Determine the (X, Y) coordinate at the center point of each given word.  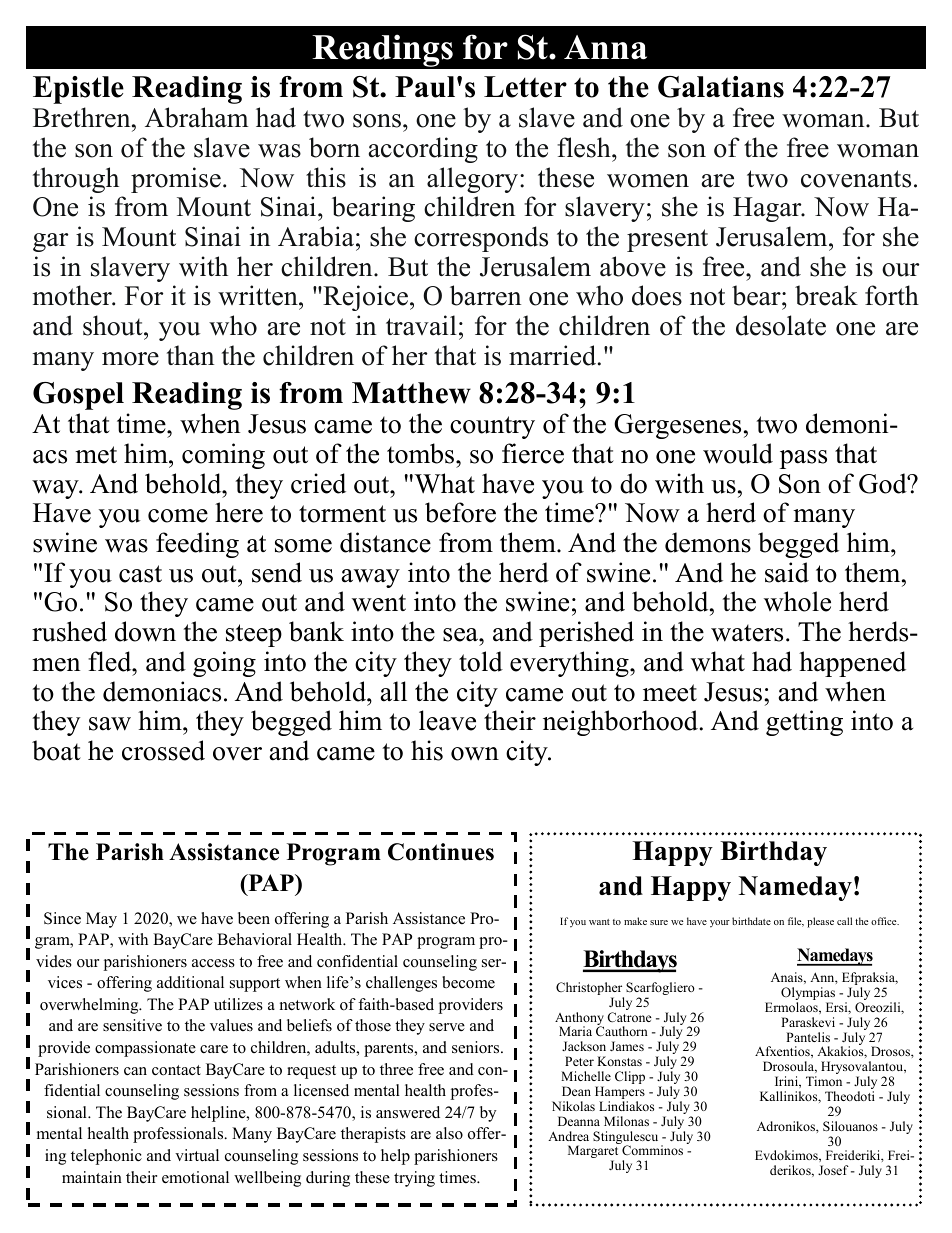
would (738, 453)
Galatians (721, 87)
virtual (197, 1155)
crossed (163, 750)
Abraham (197, 117)
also (449, 1133)
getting (804, 723)
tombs (422, 453)
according (423, 150)
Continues (441, 852)
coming (223, 456)
